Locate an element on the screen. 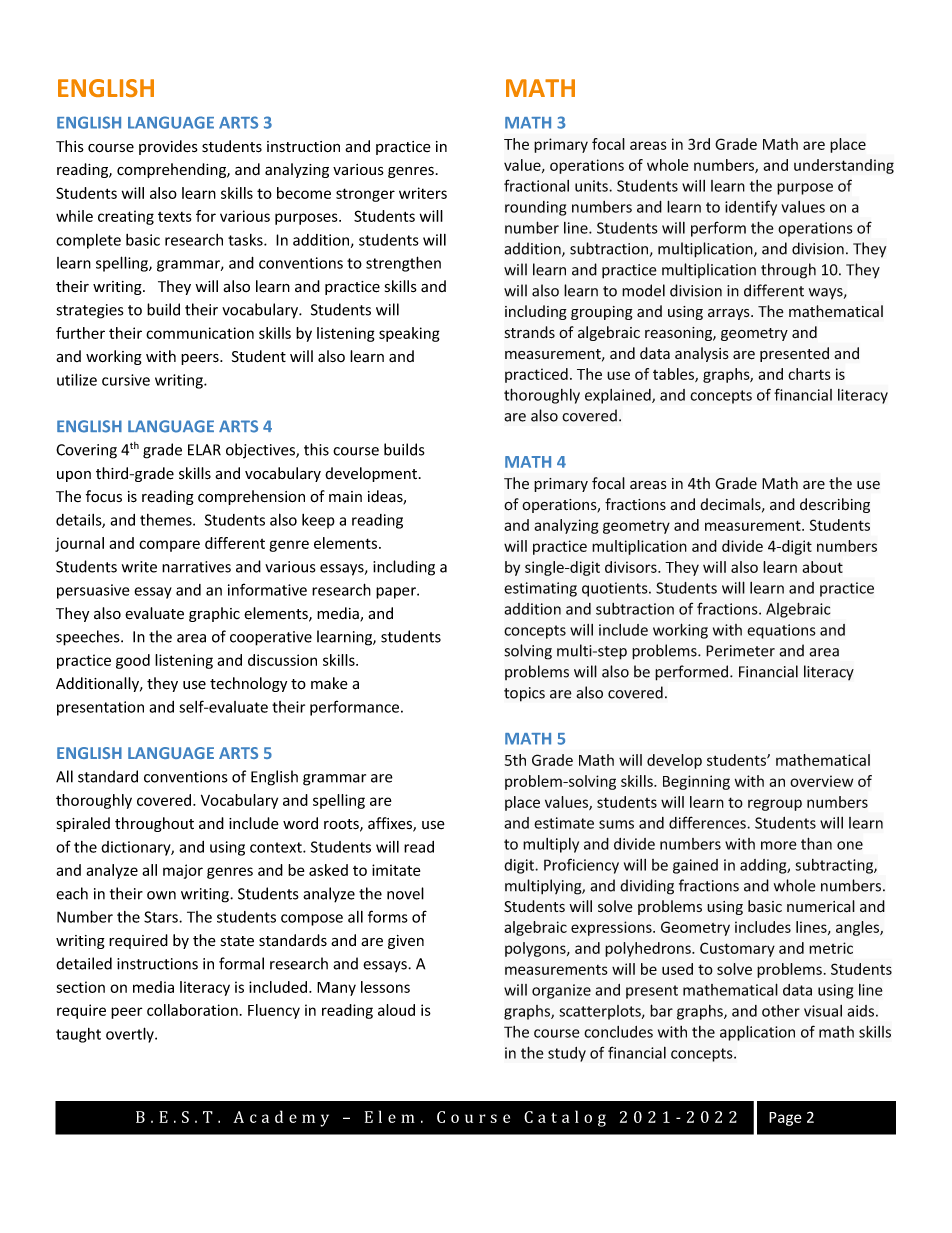 This screenshot has height=1233, width=952. identify is located at coordinates (751, 208).
